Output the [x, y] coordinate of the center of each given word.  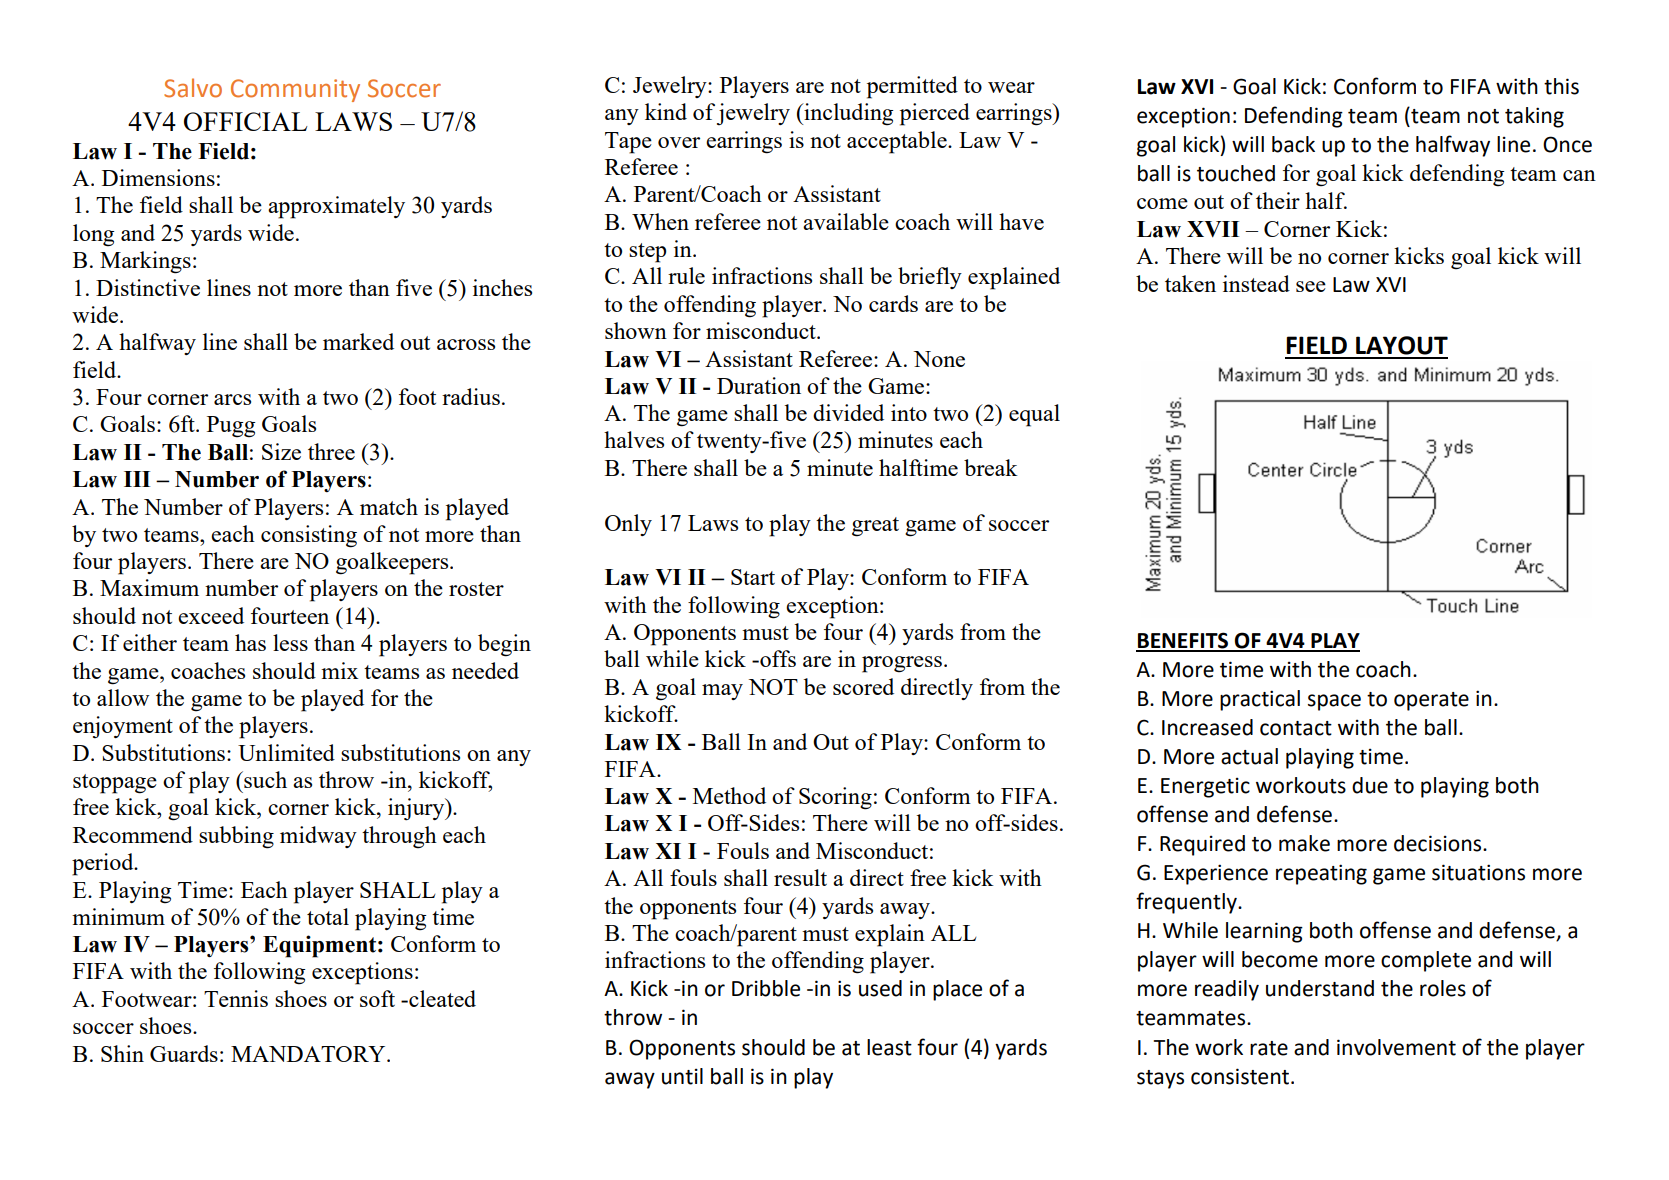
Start [753, 577]
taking [1534, 117]
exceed [211, 615]
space [1334, 702]
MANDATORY [309, 1054]
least [889, 1047]
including [848, 114]
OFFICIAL [246, 121]
